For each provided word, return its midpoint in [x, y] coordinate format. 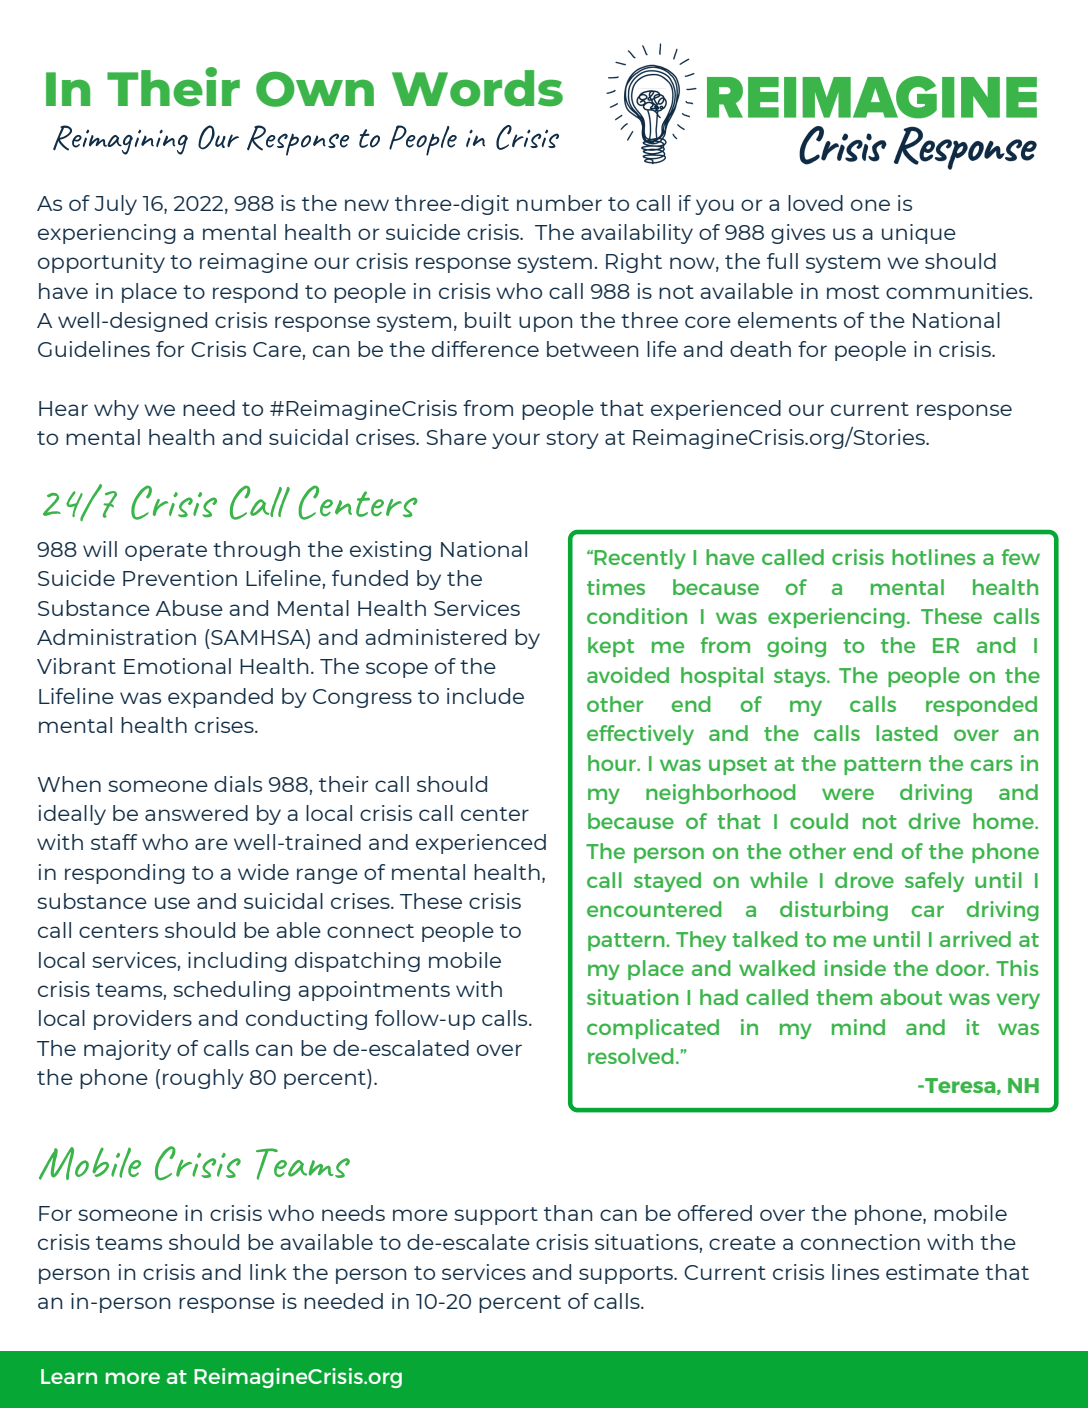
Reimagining [120, 140]
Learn [69, 1376]
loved [815, 203]
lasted [907, 733]
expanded [220, 698]
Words [477, 88]
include [485, 696]
